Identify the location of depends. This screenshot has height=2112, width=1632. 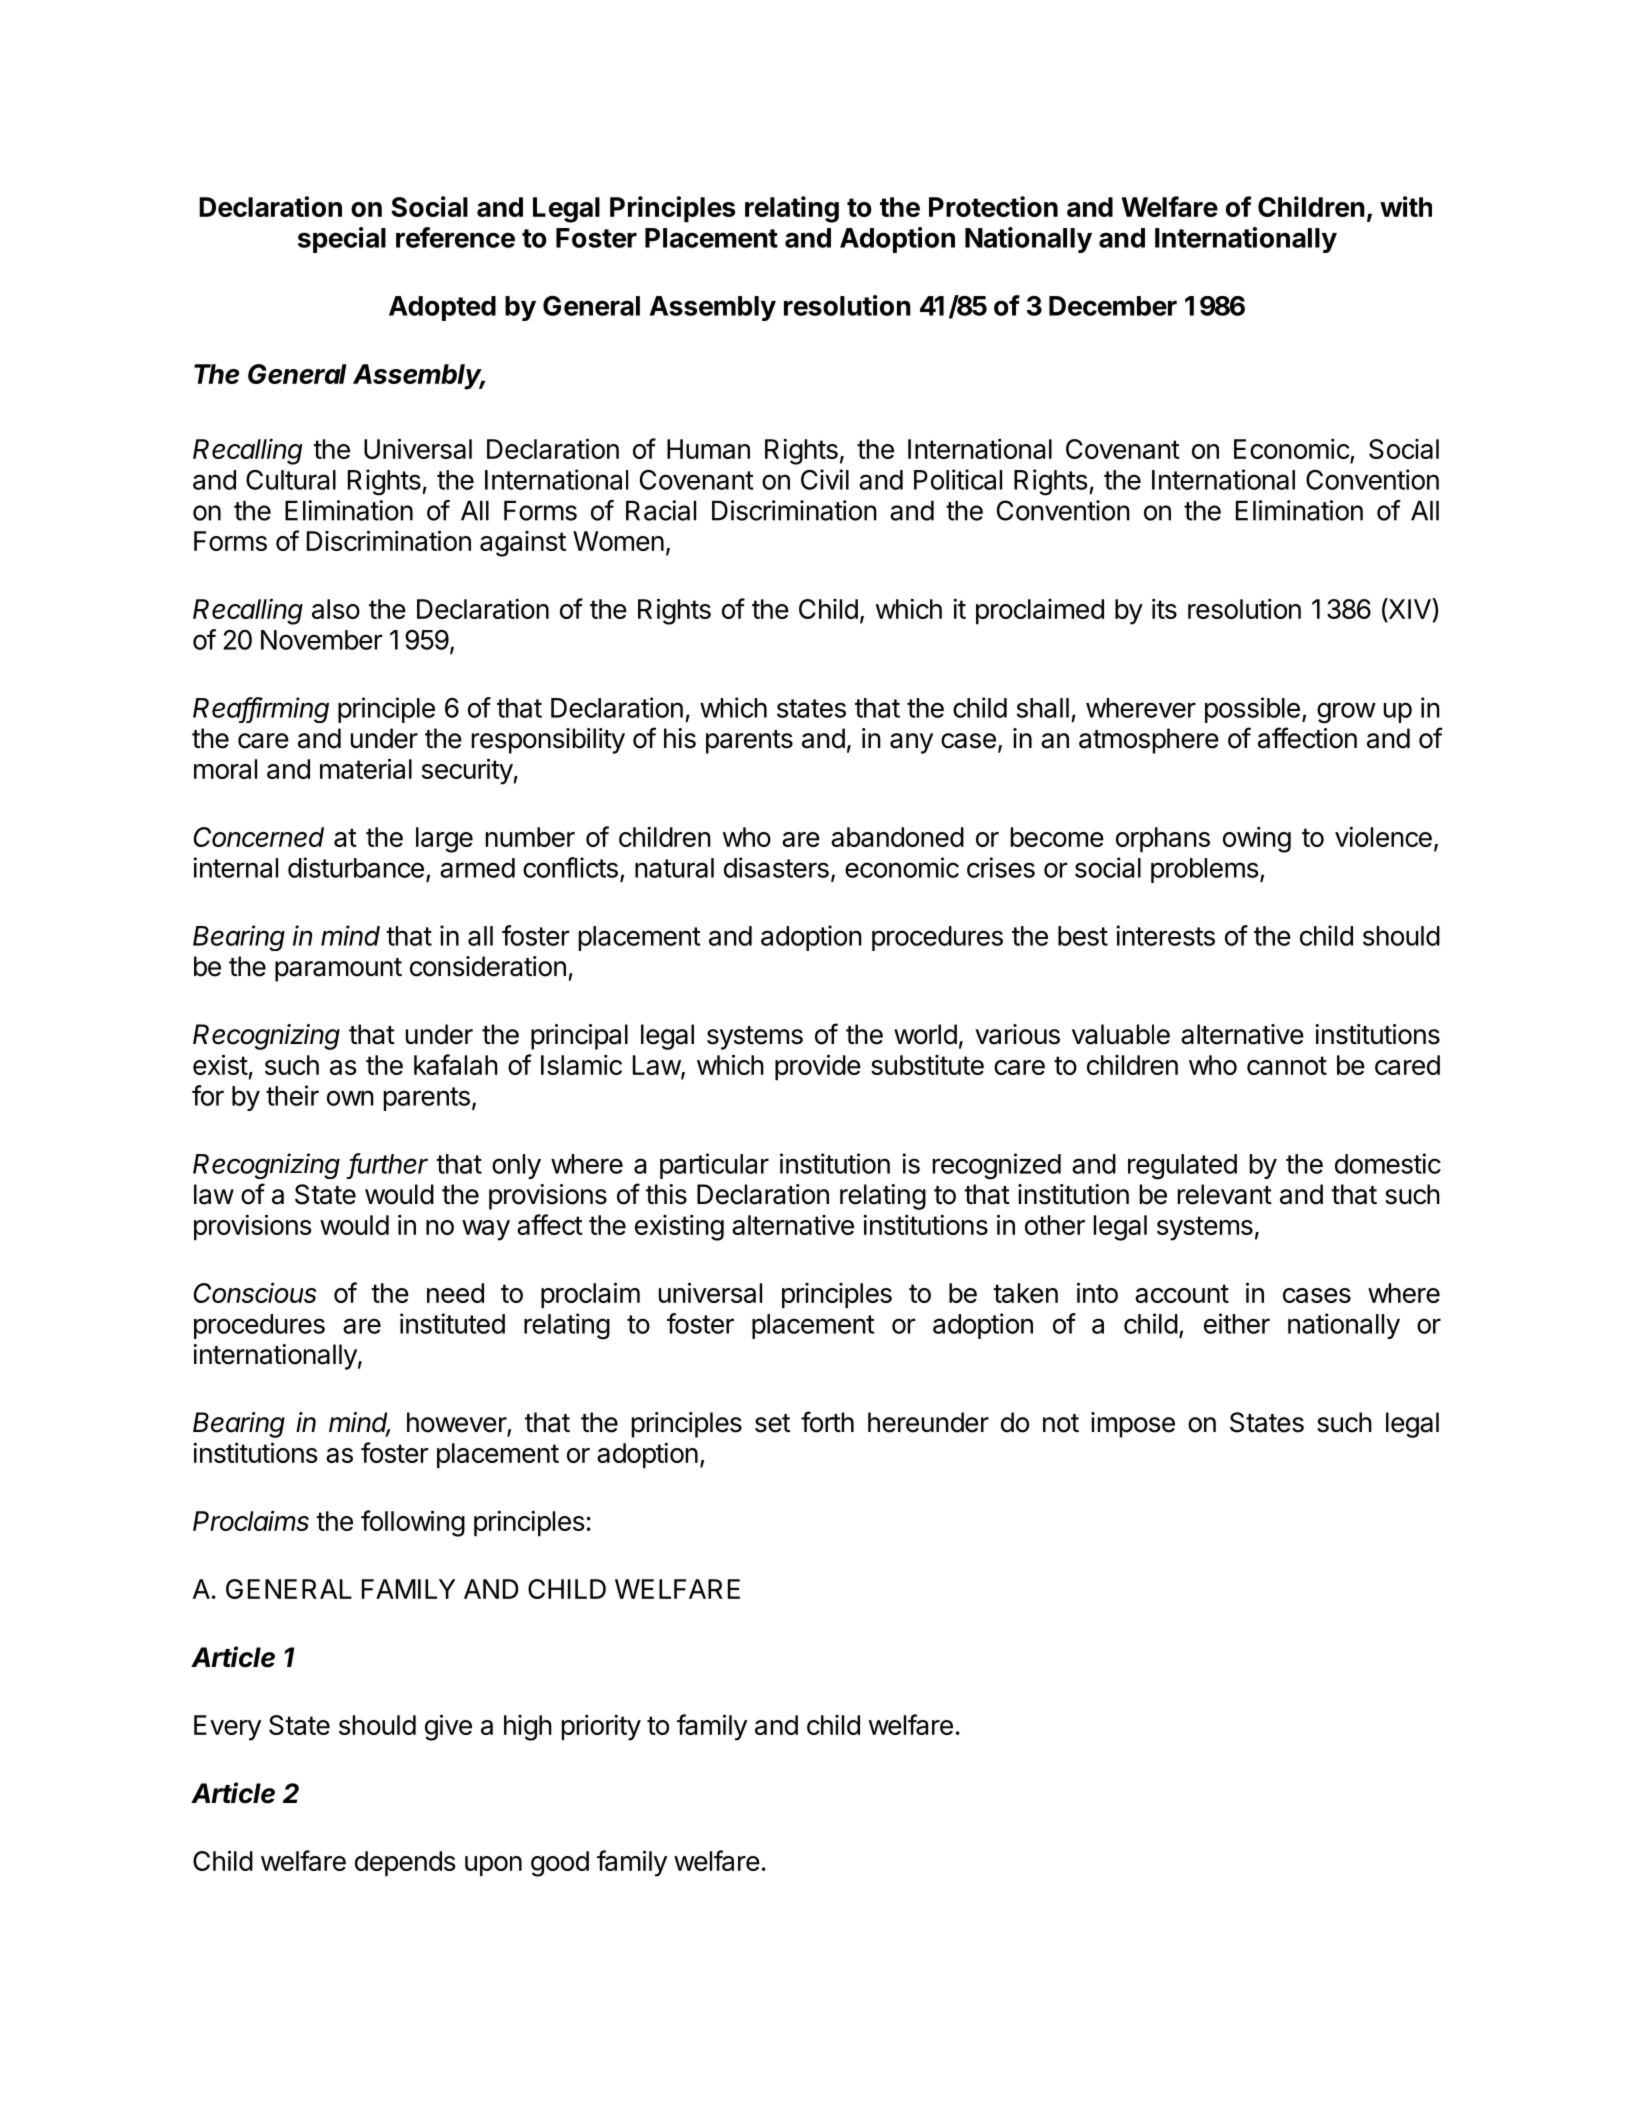
(405, 1864).
